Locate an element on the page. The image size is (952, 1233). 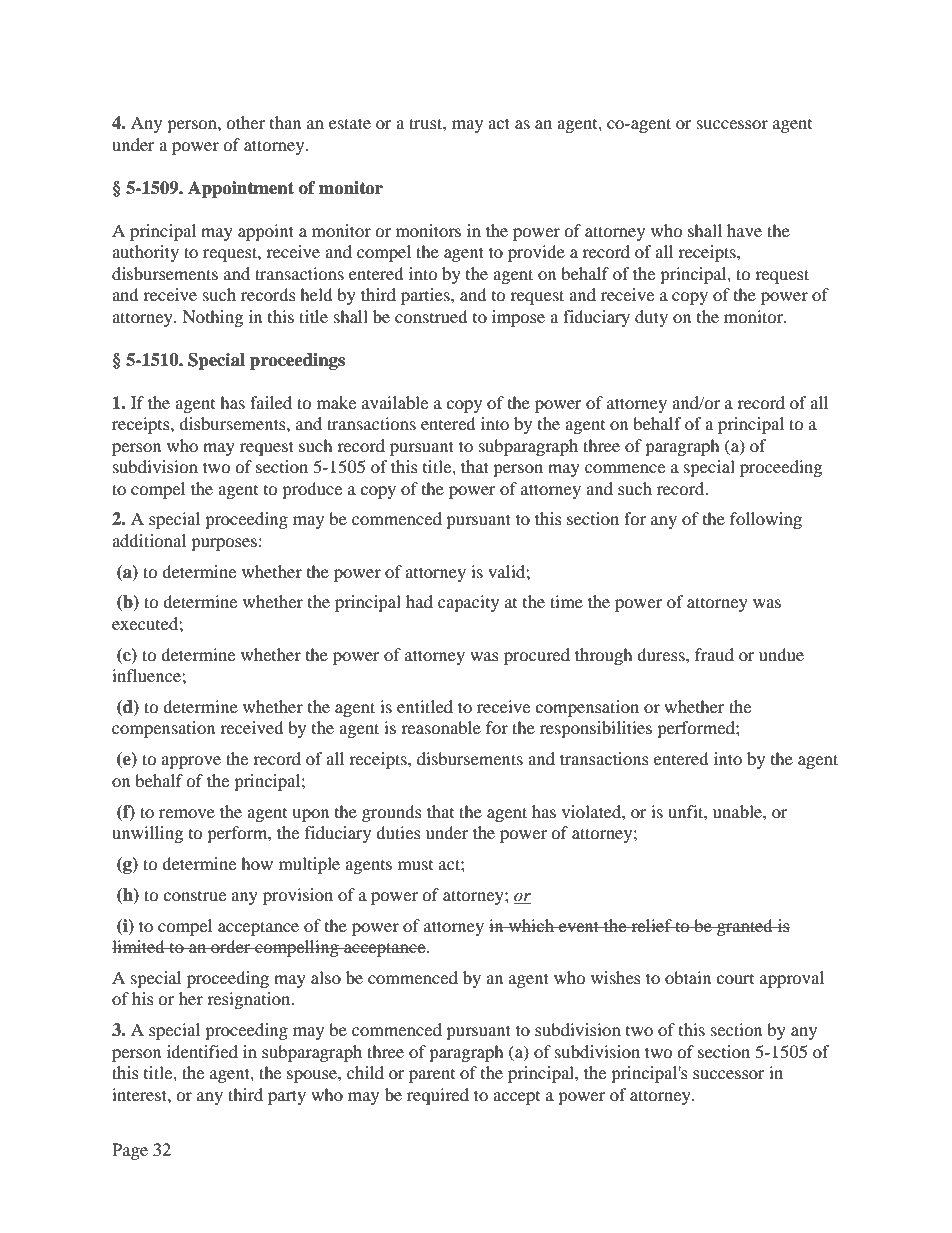
court is located at coordinates (735, 979).
